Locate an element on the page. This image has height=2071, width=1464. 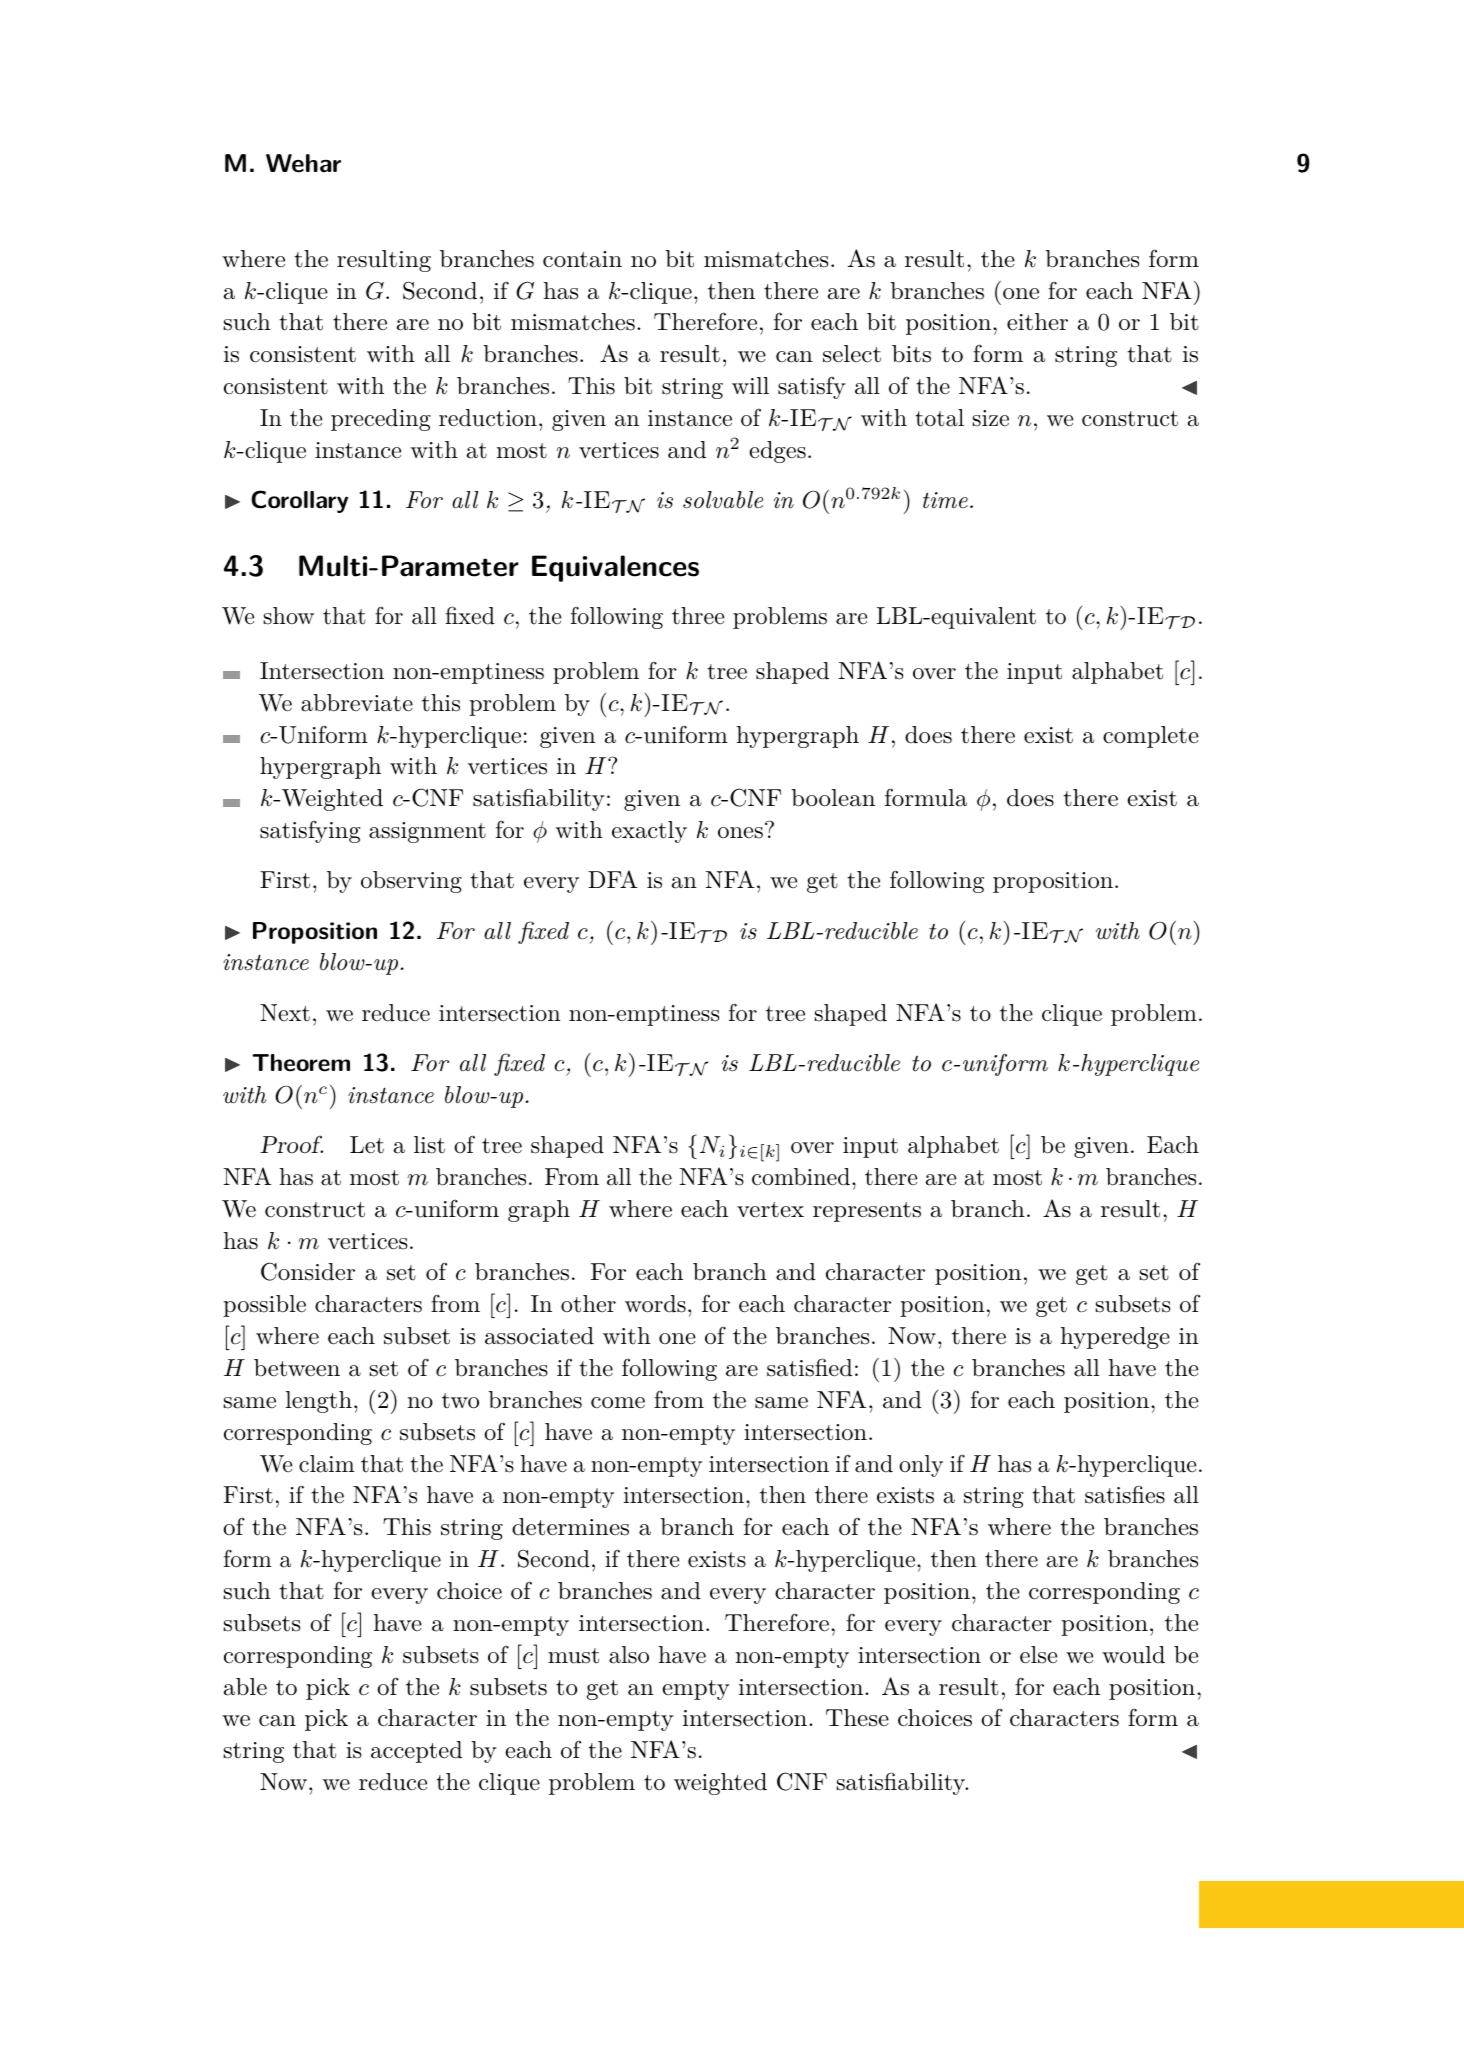
accepted is located at coordinates (416, 1752).
